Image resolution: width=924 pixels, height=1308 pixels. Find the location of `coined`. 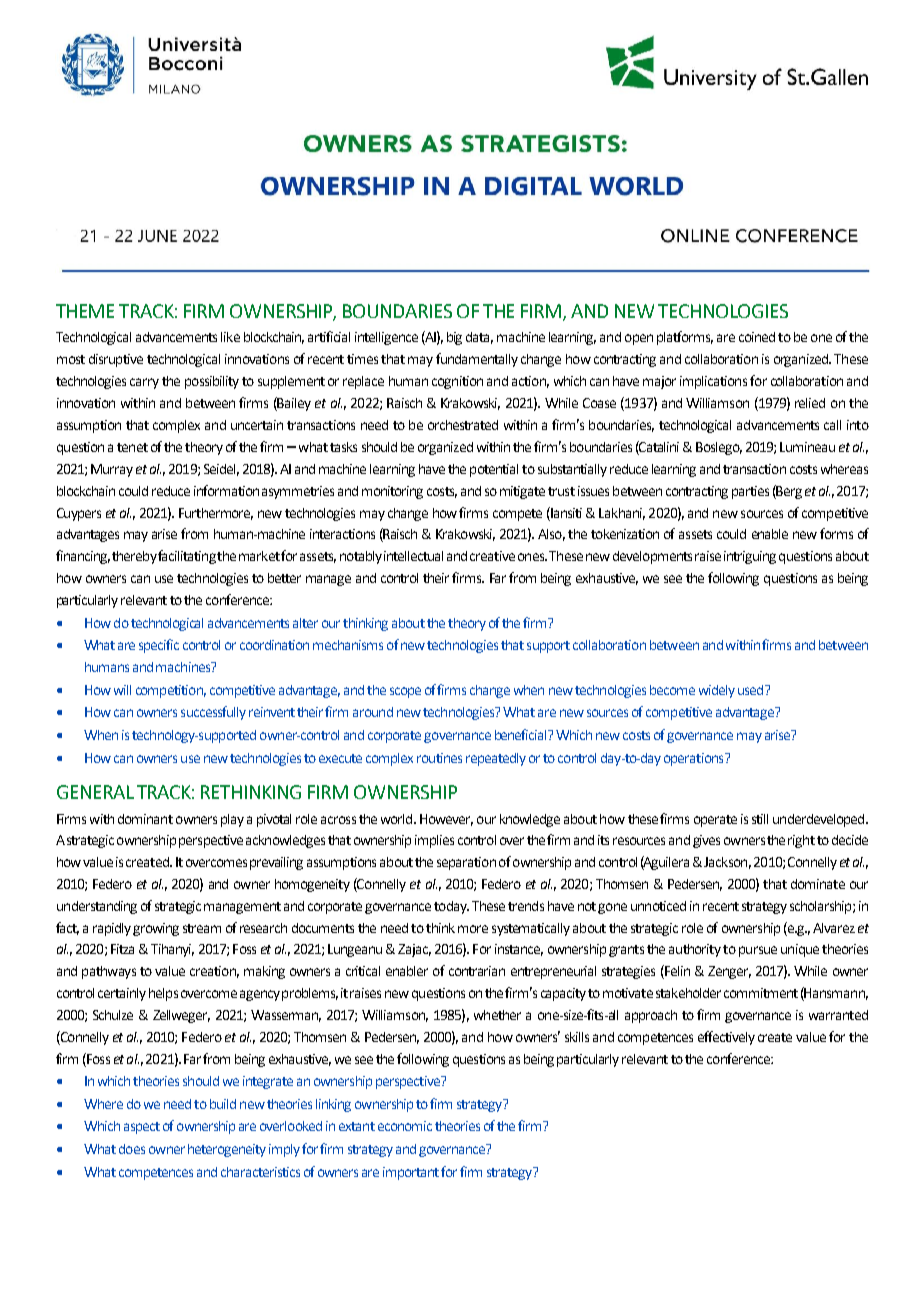

coined is located at coordinates (757, 337).
